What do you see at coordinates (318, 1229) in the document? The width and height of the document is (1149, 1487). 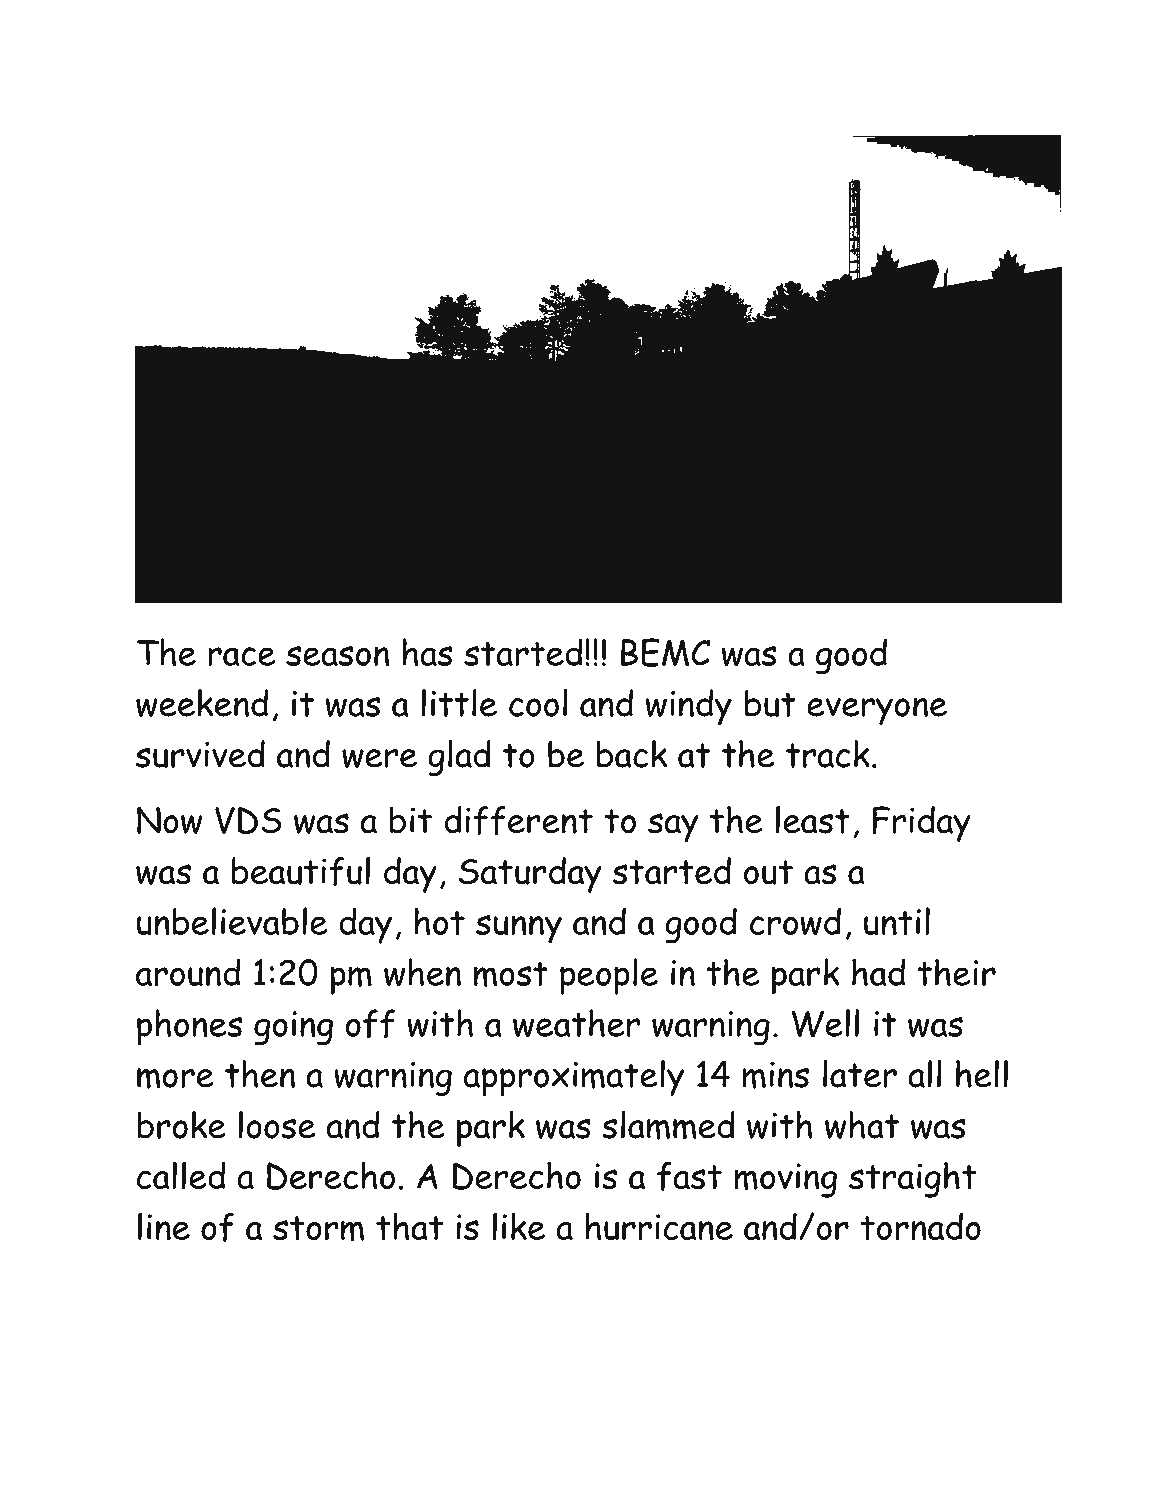 I see `storm` at bounding box center [318, 1229].
